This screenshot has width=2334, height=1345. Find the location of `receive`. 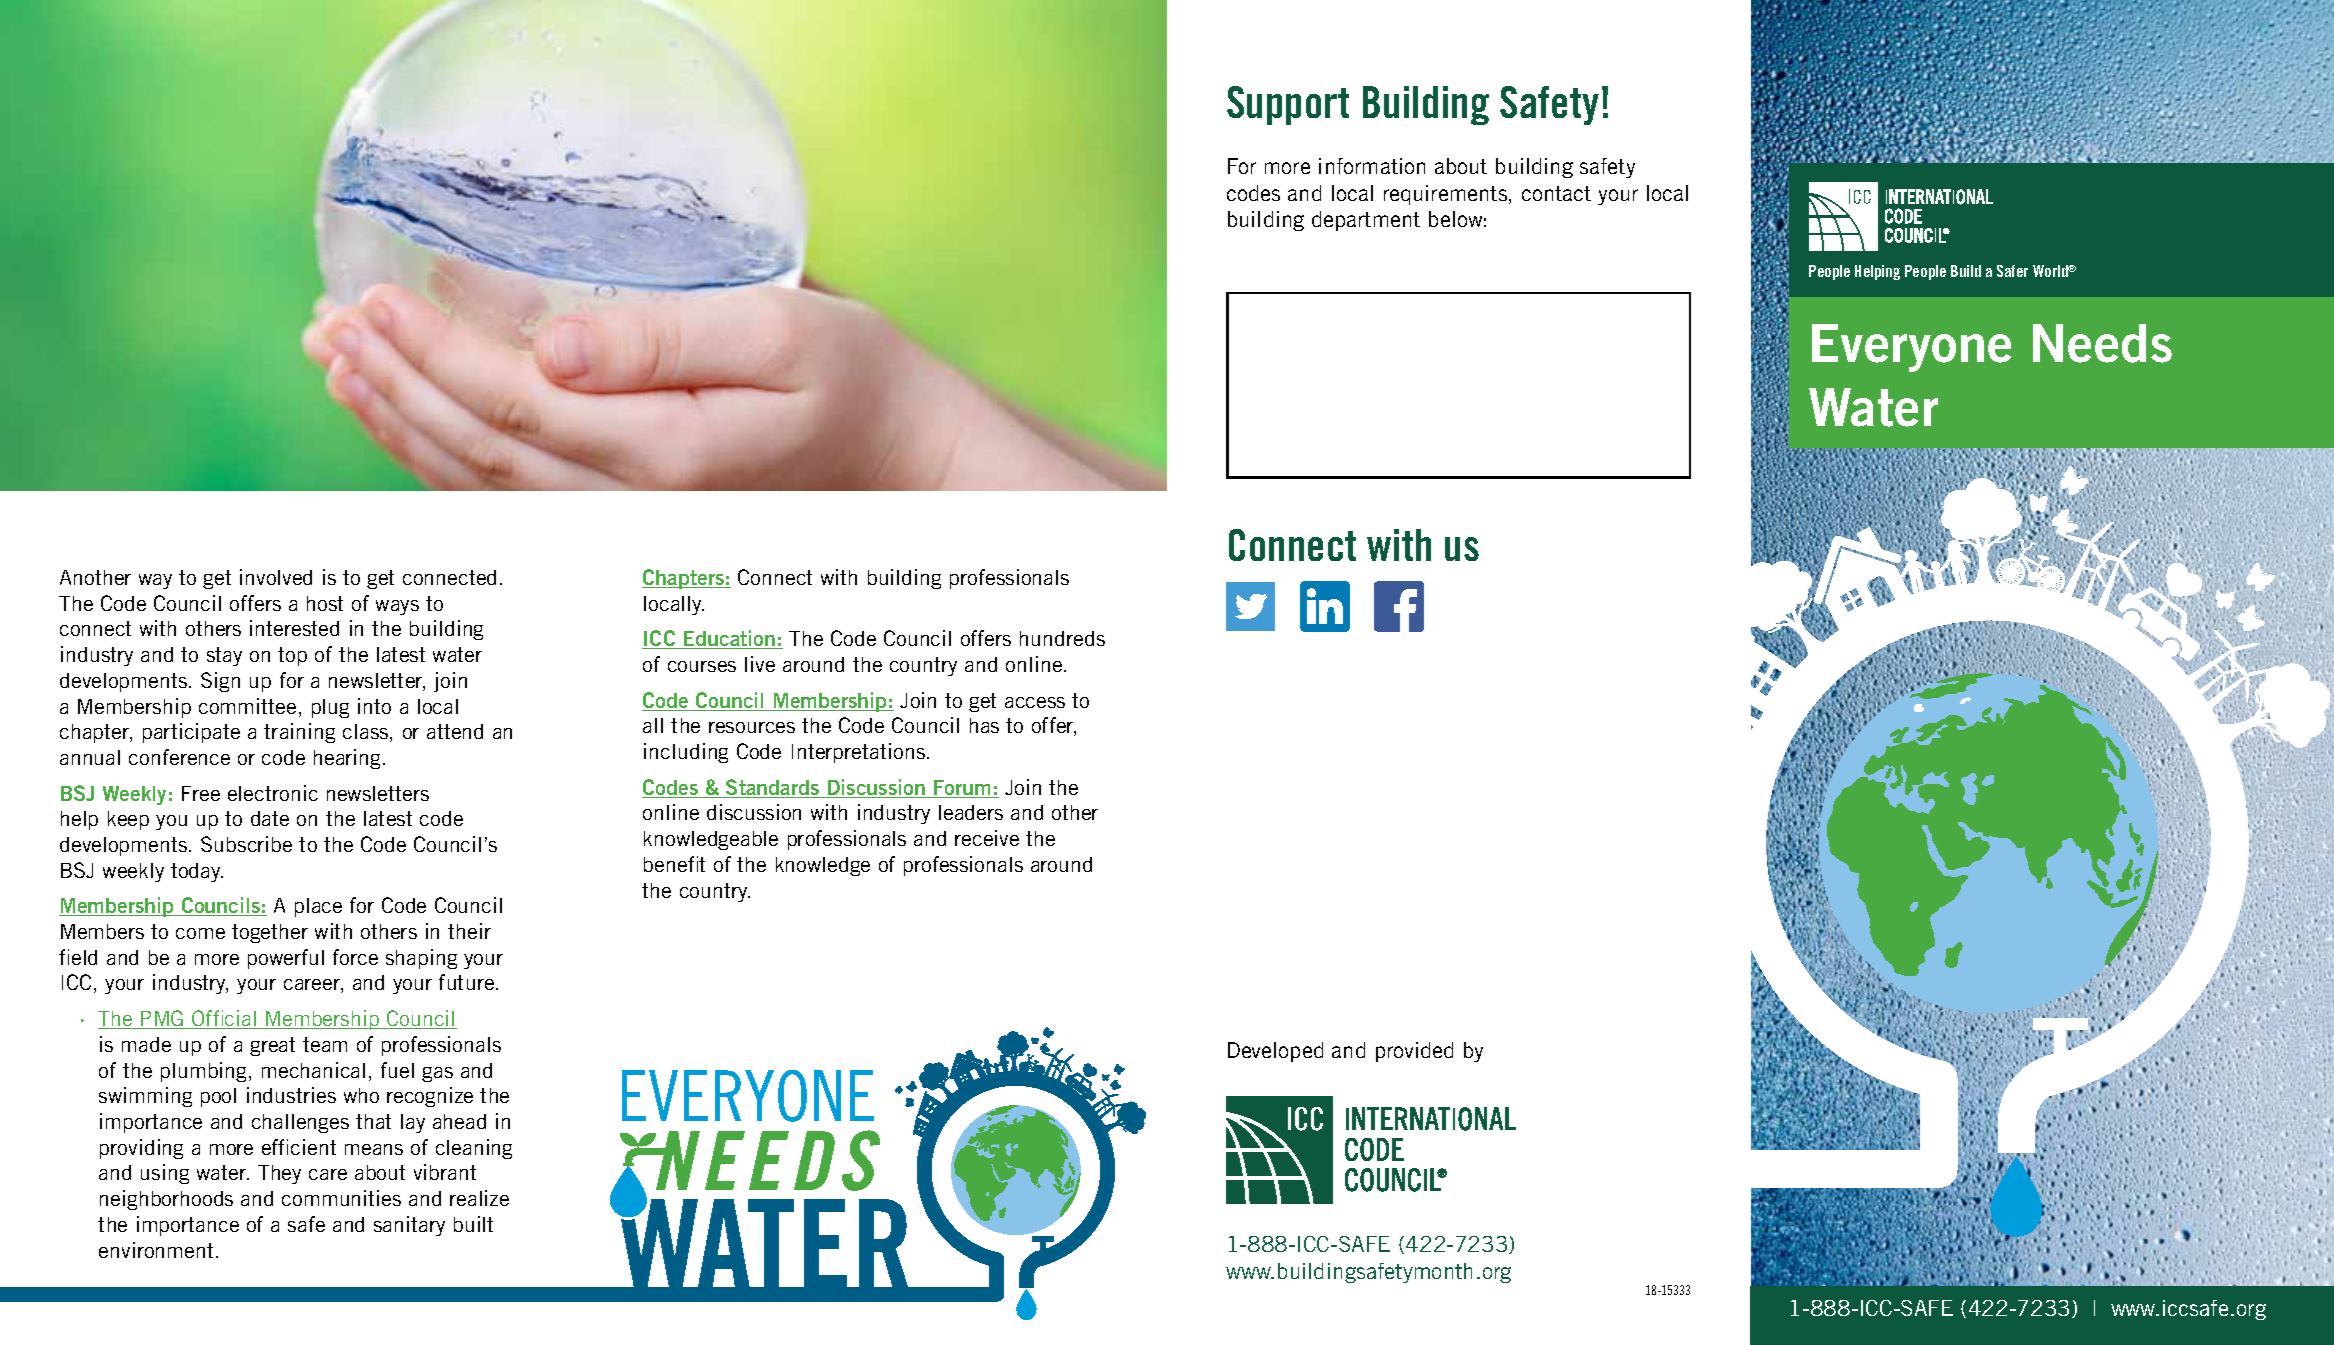

receive is located at coordinates (987, 838).
